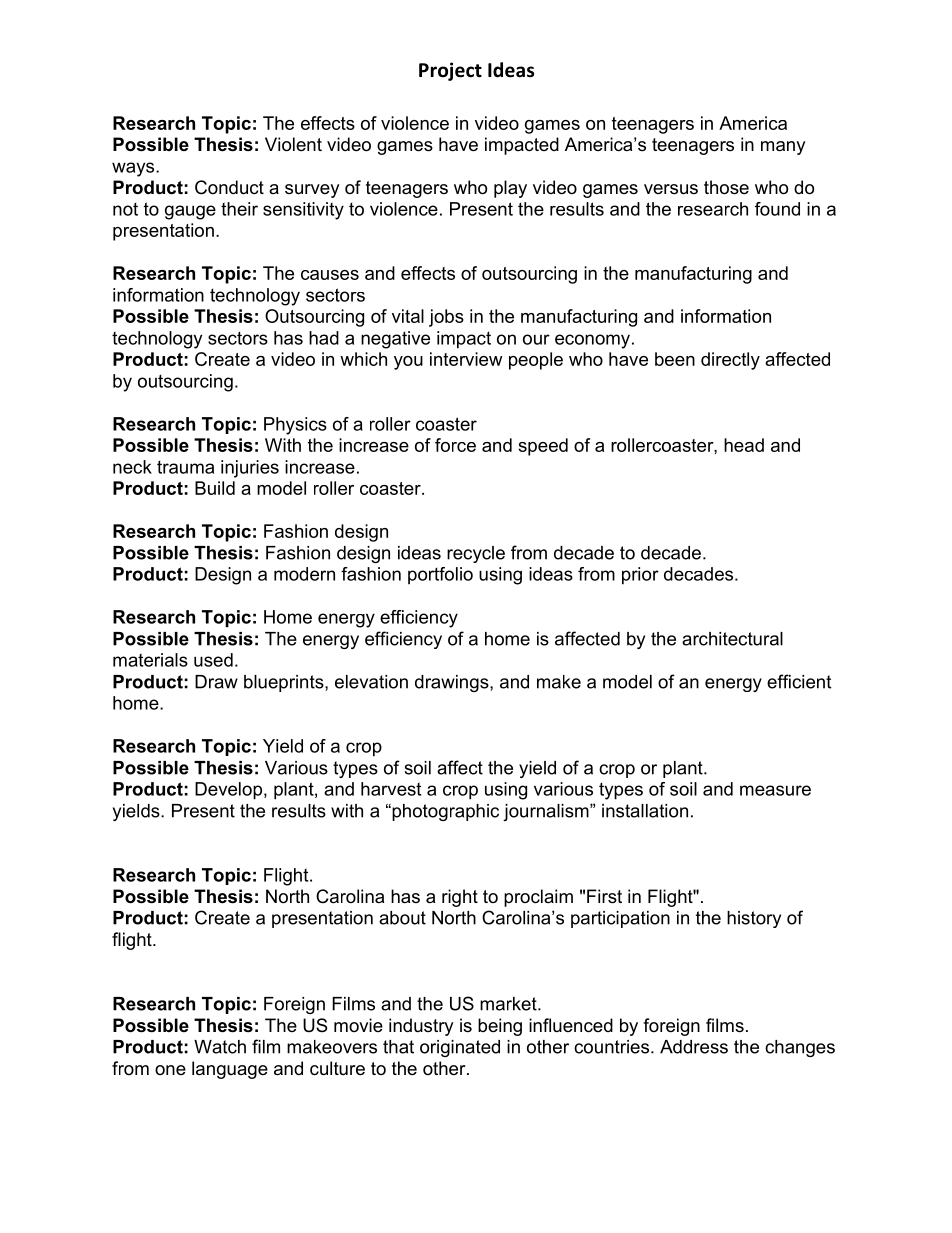  I want to click on portfolio, so click(440, 576).
